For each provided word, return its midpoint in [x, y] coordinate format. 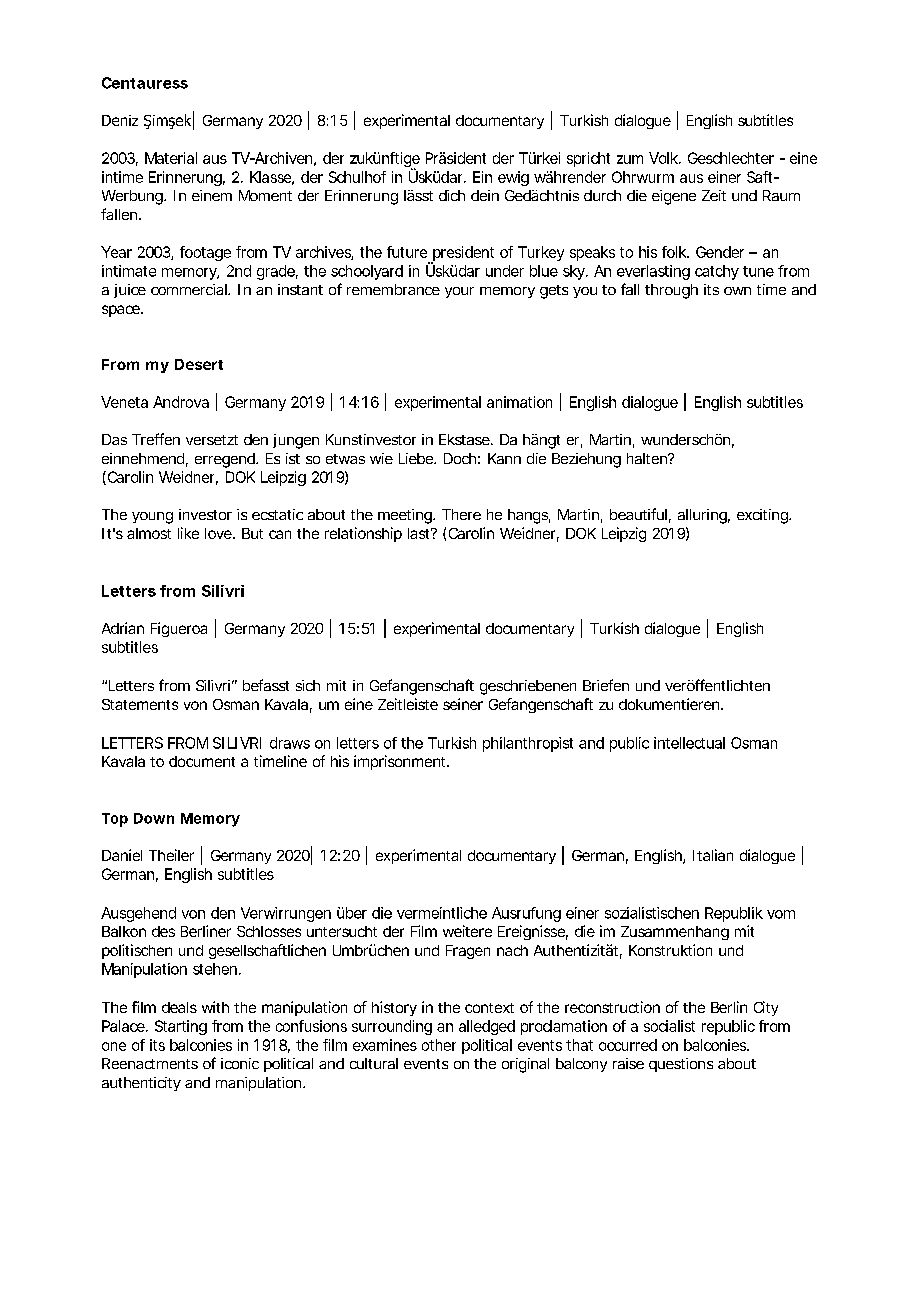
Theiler [171, 855]
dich [452, 195]
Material [171, 158]
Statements [140, 704]
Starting [181, 1027]
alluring [704, 516]
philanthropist [528, 744]
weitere [467, 931]
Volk [665, 158]
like [188, 533]
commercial [190, 289]
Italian [713, 855]
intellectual [689, 743]
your [459, 292]
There [461, 514]
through [671, 291]
